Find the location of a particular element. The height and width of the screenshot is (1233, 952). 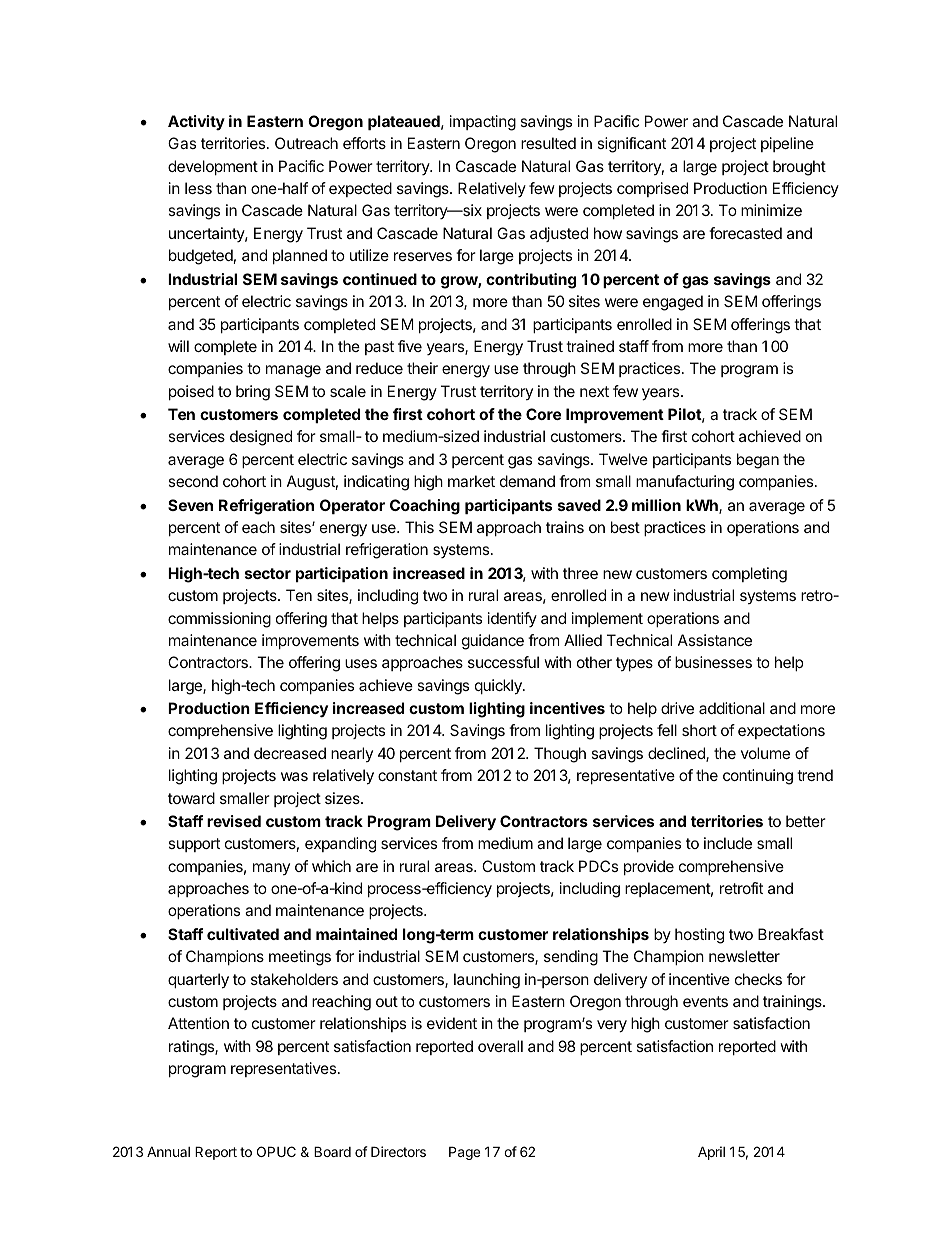

development is located at coordinates (213, 167).
